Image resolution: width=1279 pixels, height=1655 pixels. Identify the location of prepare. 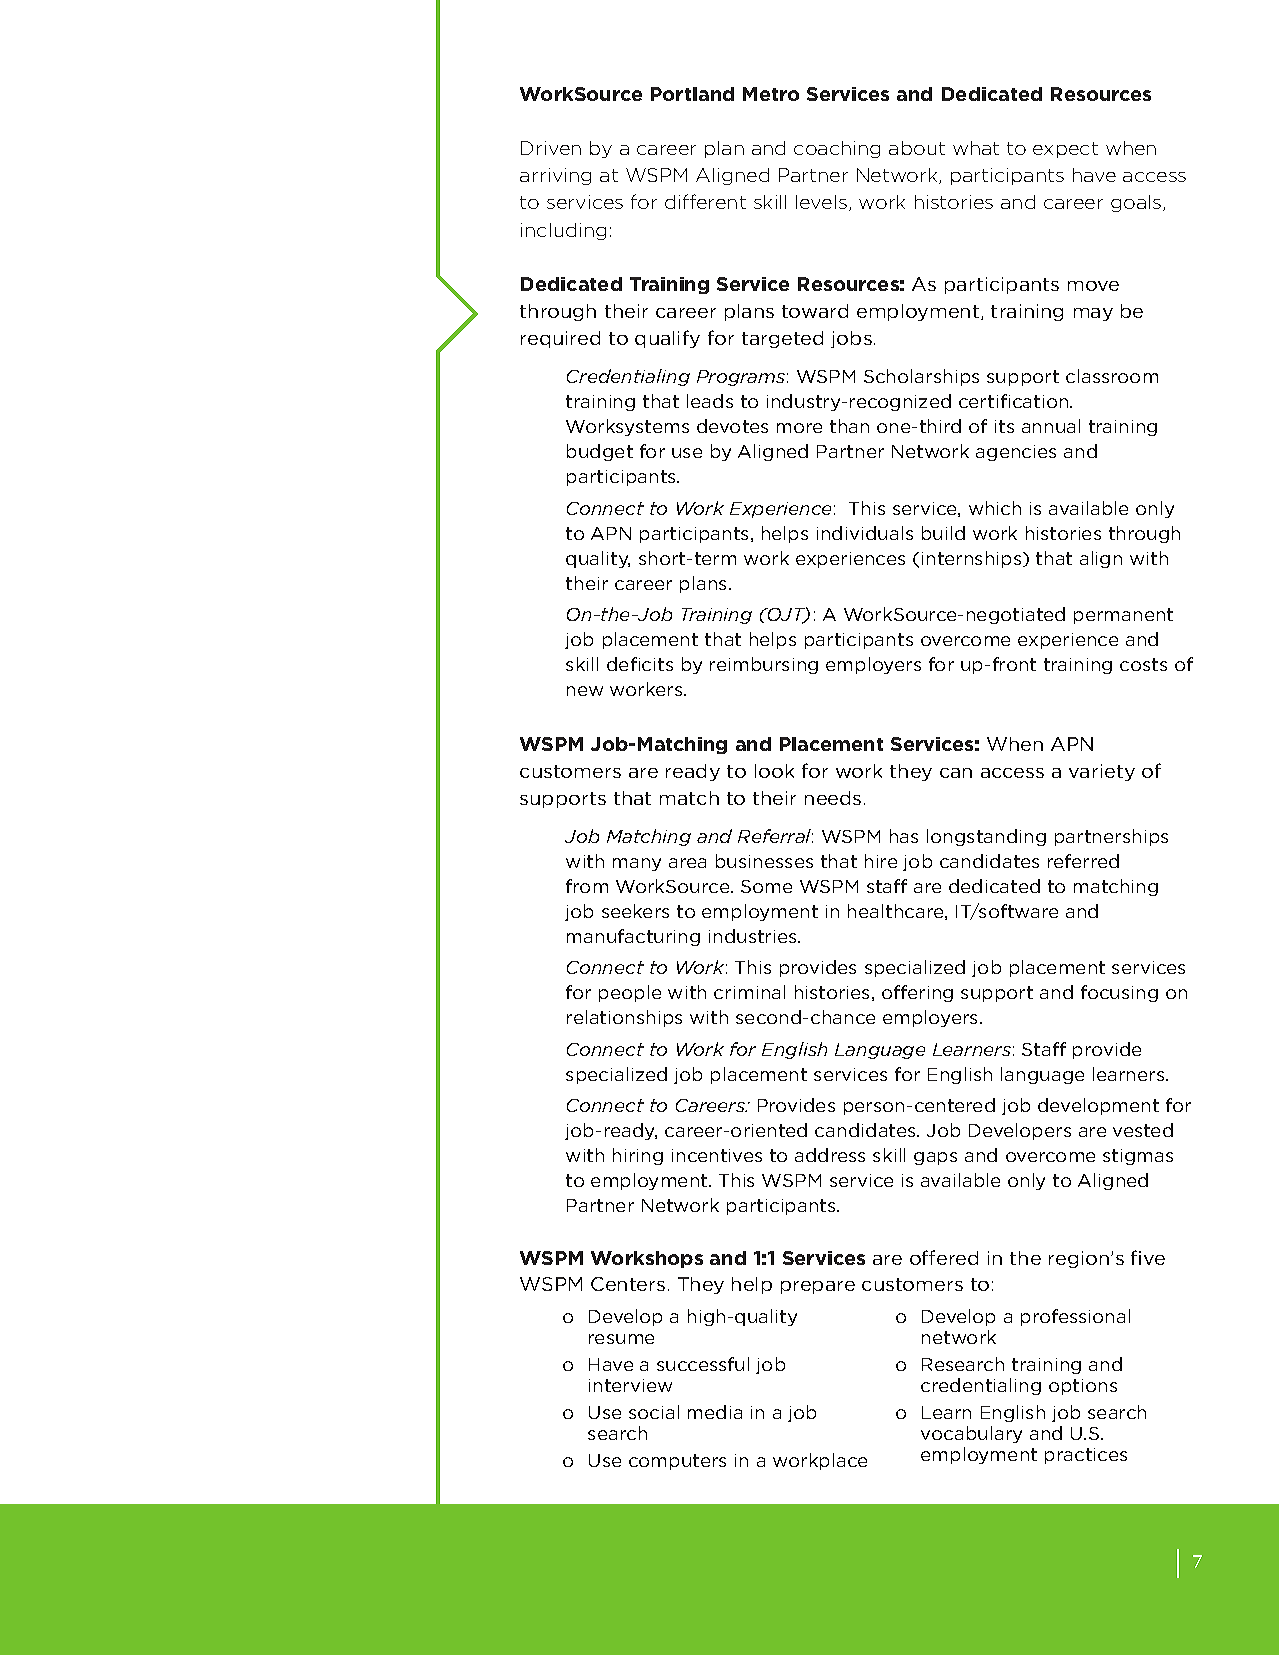
(818, 1287).
